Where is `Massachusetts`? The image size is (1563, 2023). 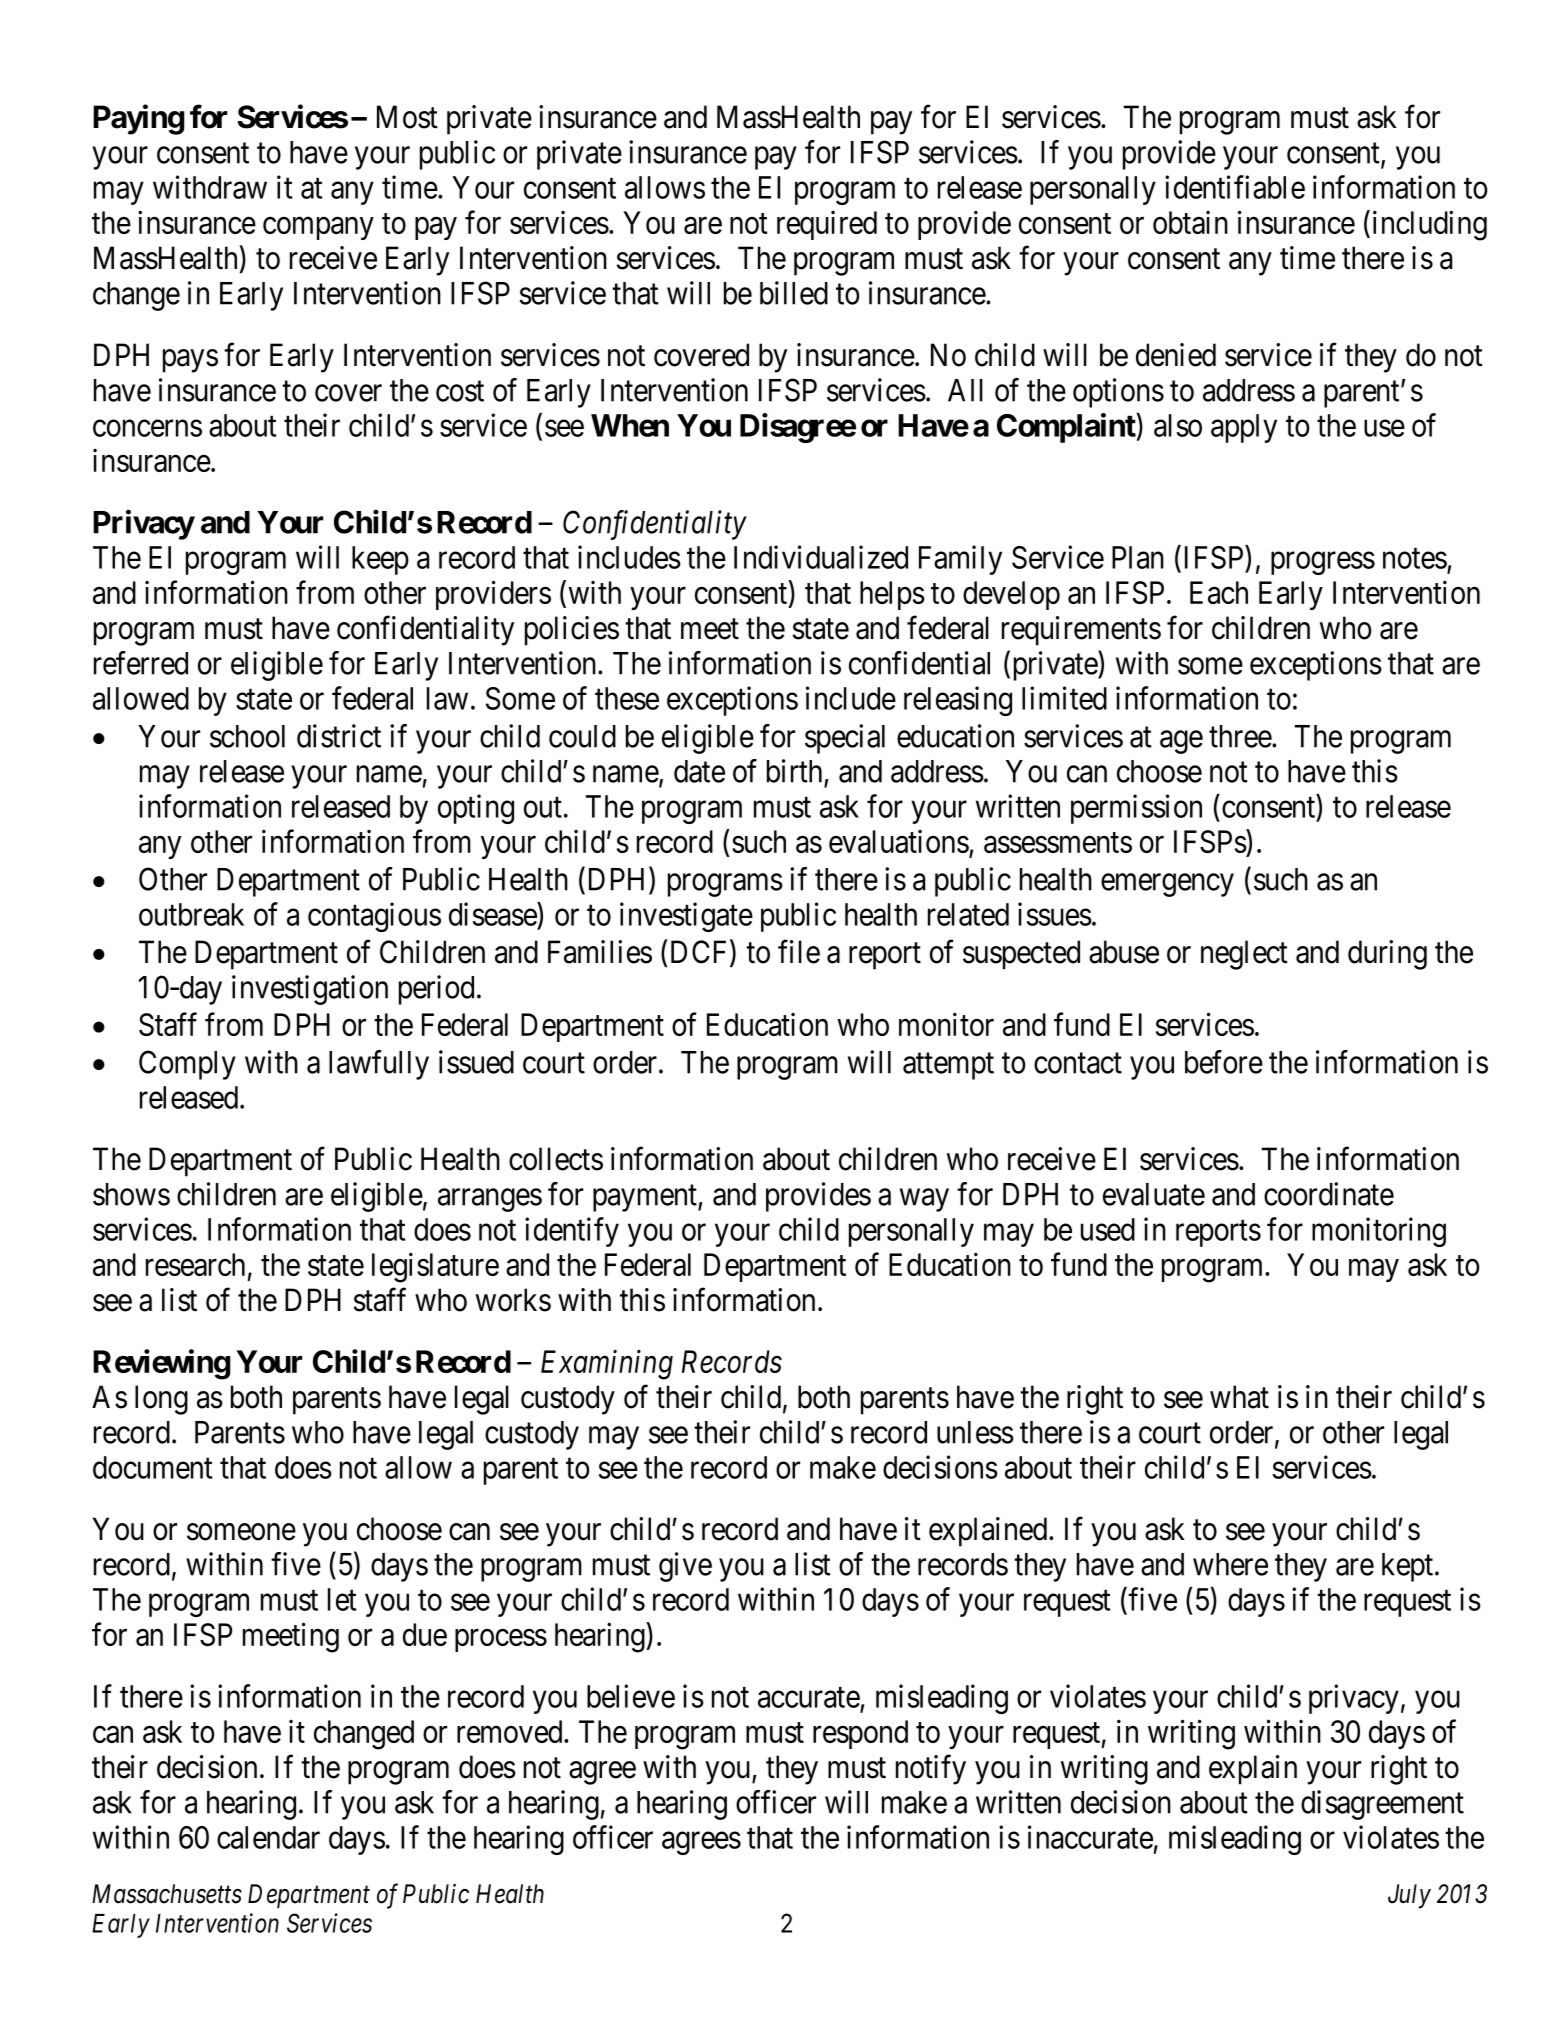 Massachusetts is located at coordinates (167, 1894).
